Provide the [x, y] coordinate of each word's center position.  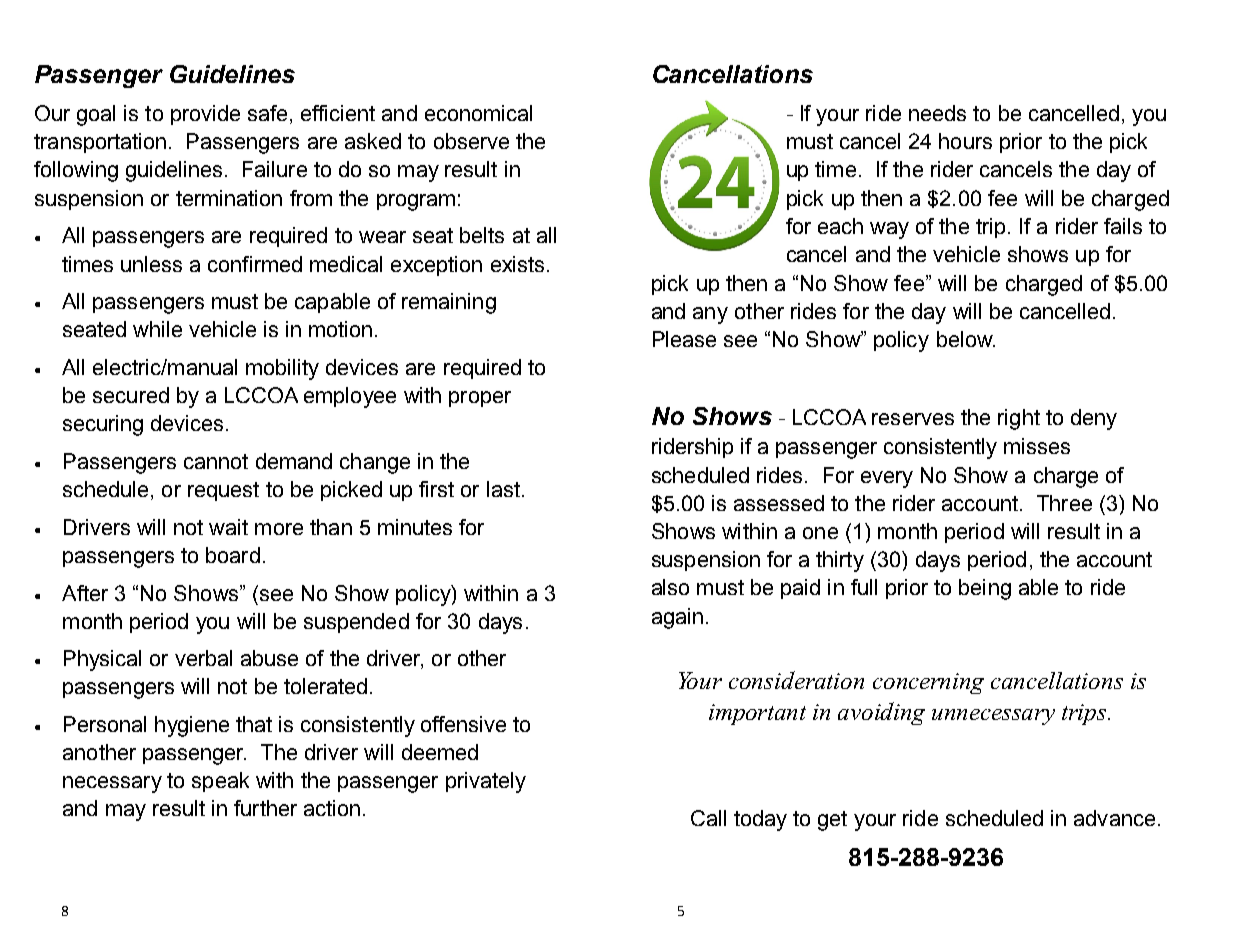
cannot [216, 461]
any [710, 315]
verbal [203, 658]
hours [965, 141]
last [503, 489]
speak [220, 782]
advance [1114, 818]
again [677, 618]
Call [708, 818]
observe [471, 141]
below [966, 339]
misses [1037, 446]
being [985, 589]
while [157, 329]
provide [205, 115]
